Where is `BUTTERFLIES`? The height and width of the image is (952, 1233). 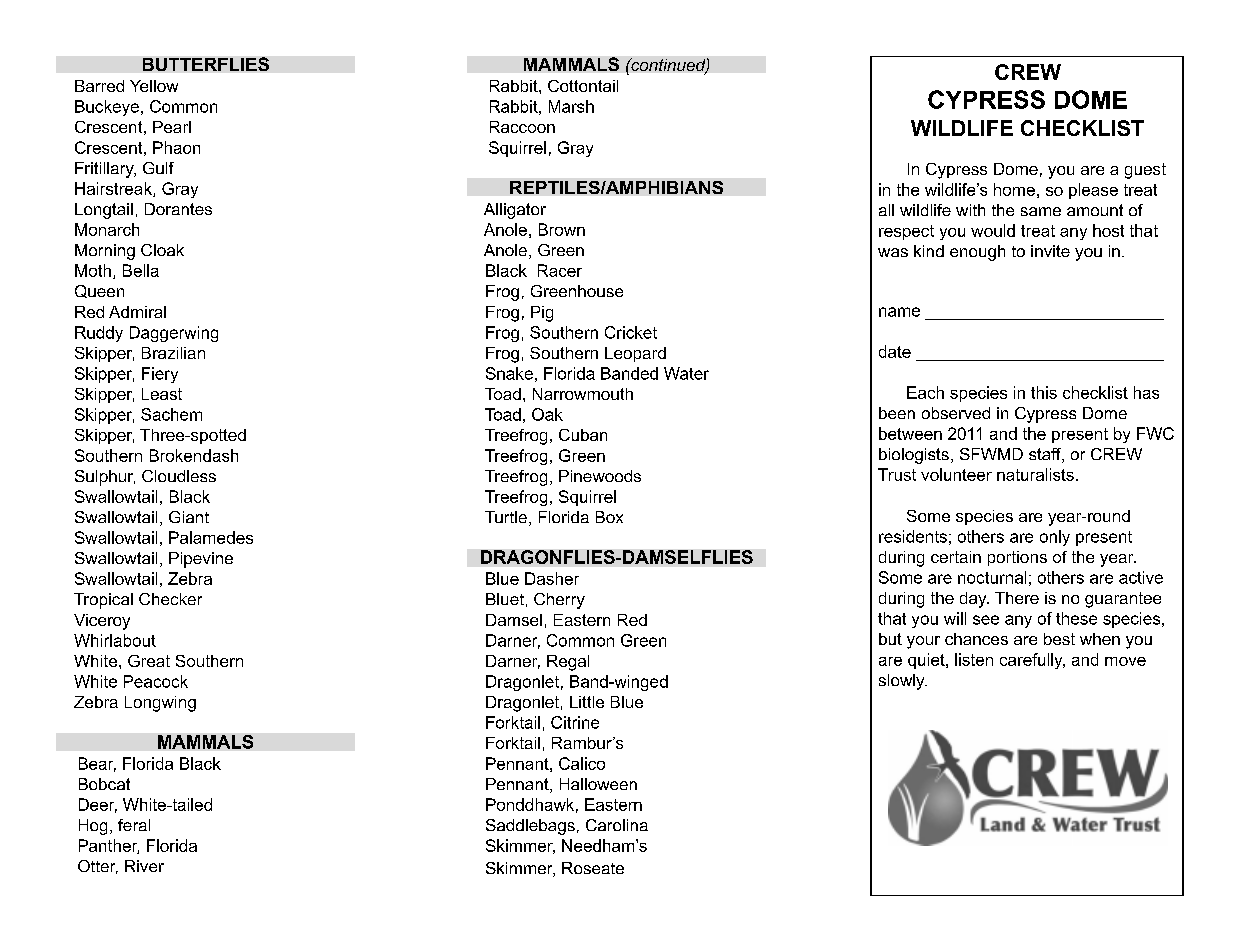 BUTTERFLIES is located at coordinates (206, 64).
